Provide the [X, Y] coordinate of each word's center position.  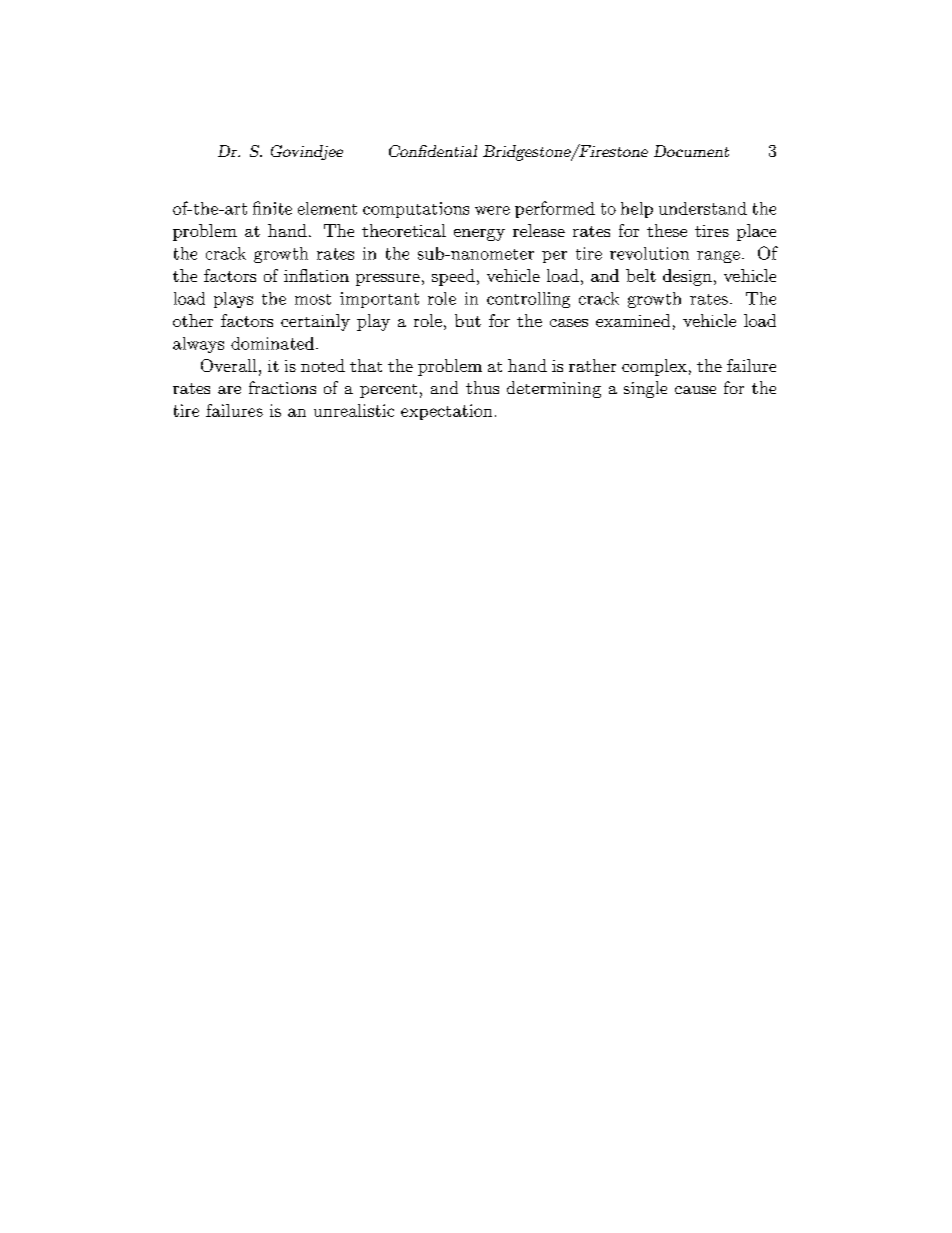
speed [453, 277]
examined [633, 320]
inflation [316, 275]
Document [691, 151]
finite [272, 208]
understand [703, 208]
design [687, 277]
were [492, 210]
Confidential [433, 151]
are [229, 390]
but [468, 320]
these [667, 230]
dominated [274, 343]
